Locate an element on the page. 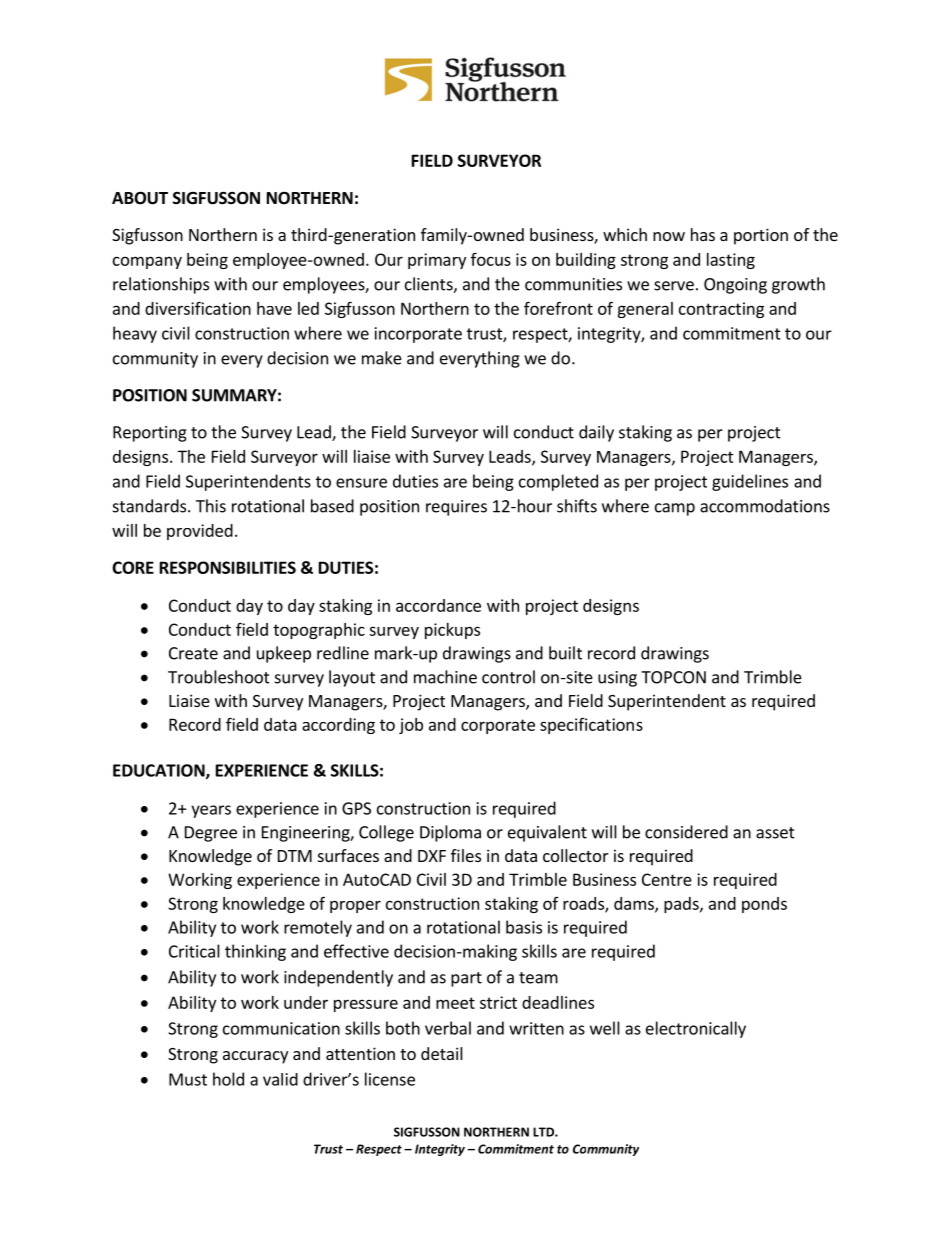 The image size is (952, 1233). electronically is located at coordinates (696, 1029).
